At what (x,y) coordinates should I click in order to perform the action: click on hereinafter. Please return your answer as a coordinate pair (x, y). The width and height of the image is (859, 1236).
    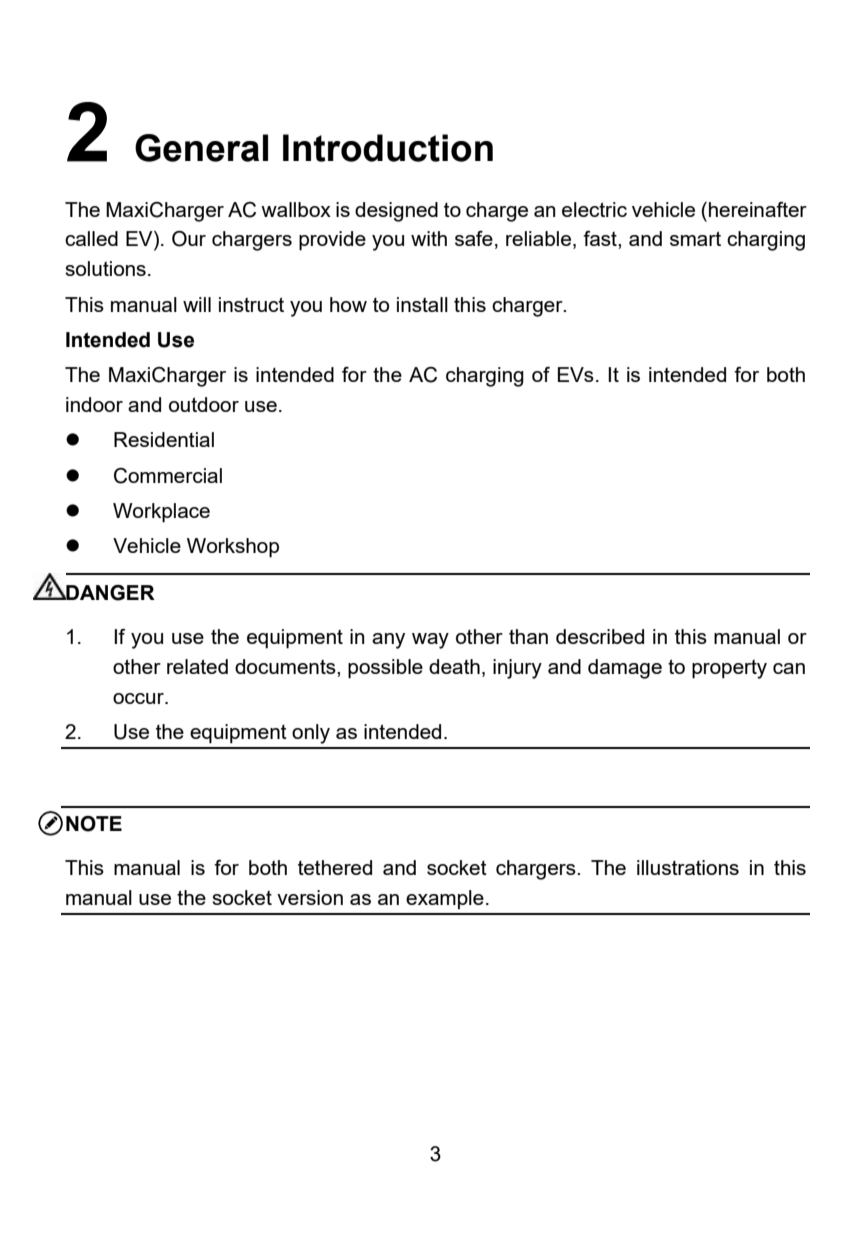
    Looking at the image, I should click on (758, 209).
